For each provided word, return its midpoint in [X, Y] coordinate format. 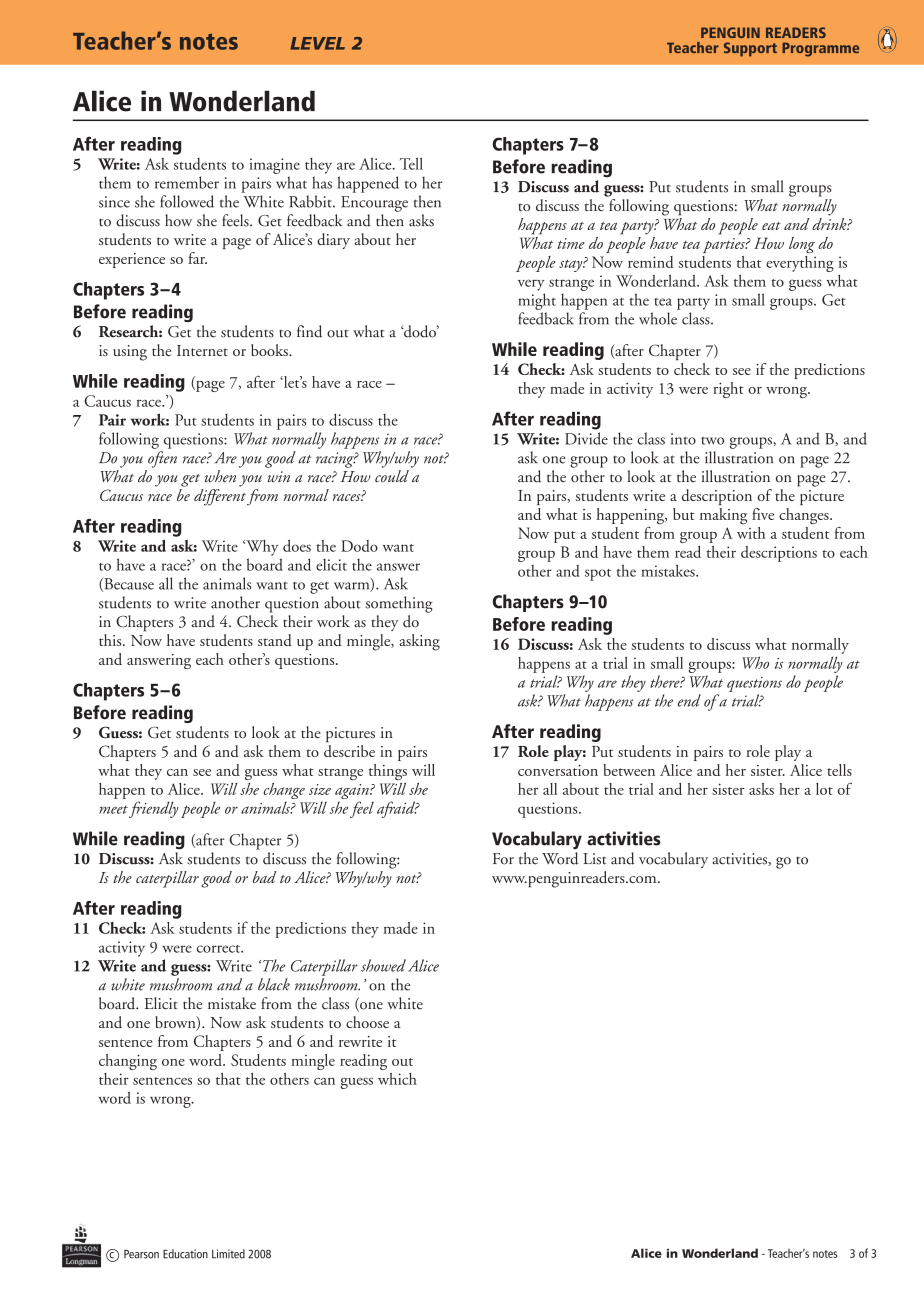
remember [187, 182]
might [537, 301]
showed [383, 965]
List [595, 859]
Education [185, 1254]
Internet [202, 350]
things [388, 772]
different [220, 497]
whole [658, 318]
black [274, 984]
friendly [154, 809]
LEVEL [317, 43]
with [751, 531]
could [392, 476]
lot [824, 789]
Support [750, 49]
